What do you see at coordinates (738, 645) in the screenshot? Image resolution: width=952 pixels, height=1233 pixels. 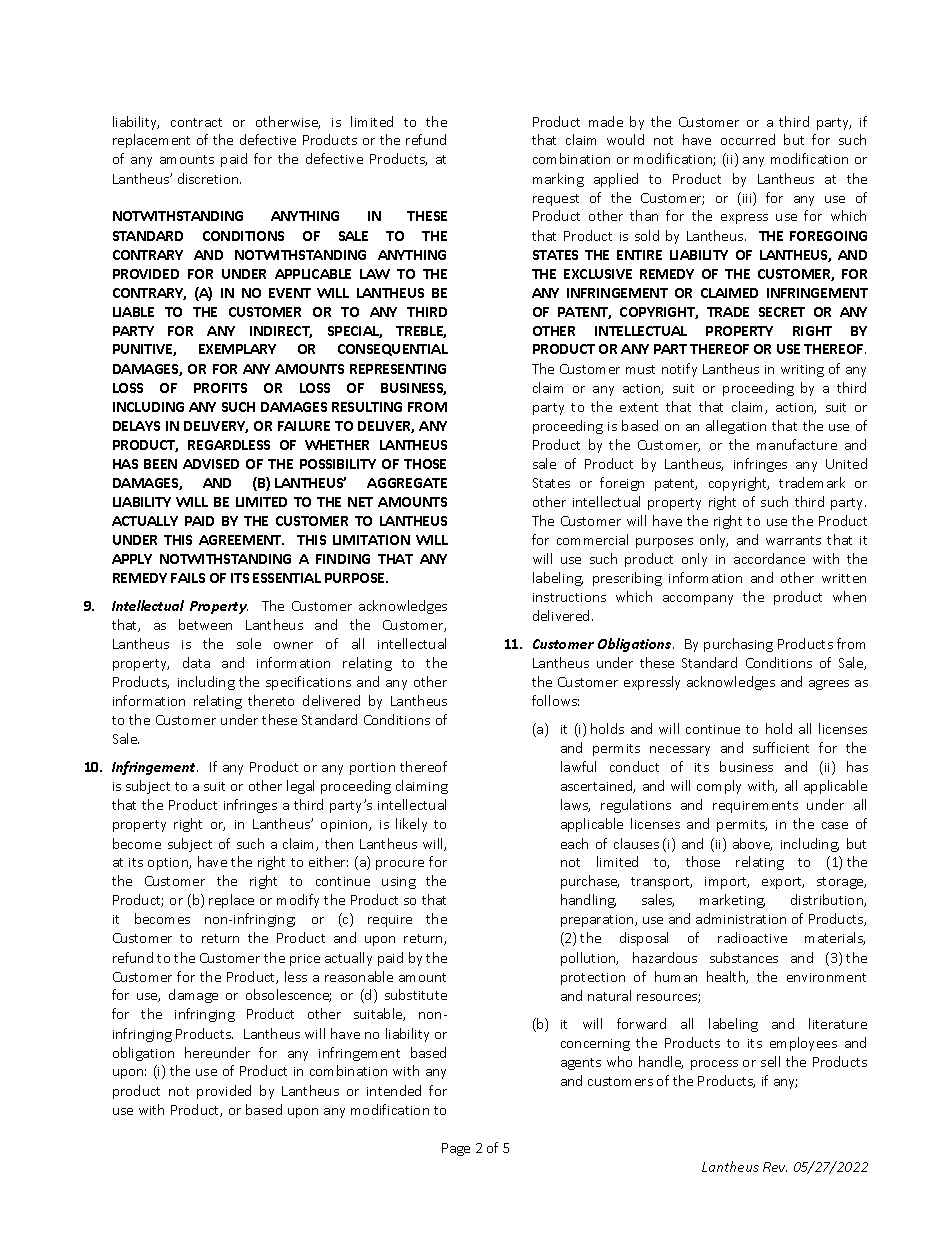 I see `purchasing` at bounding box center [738, 645].
